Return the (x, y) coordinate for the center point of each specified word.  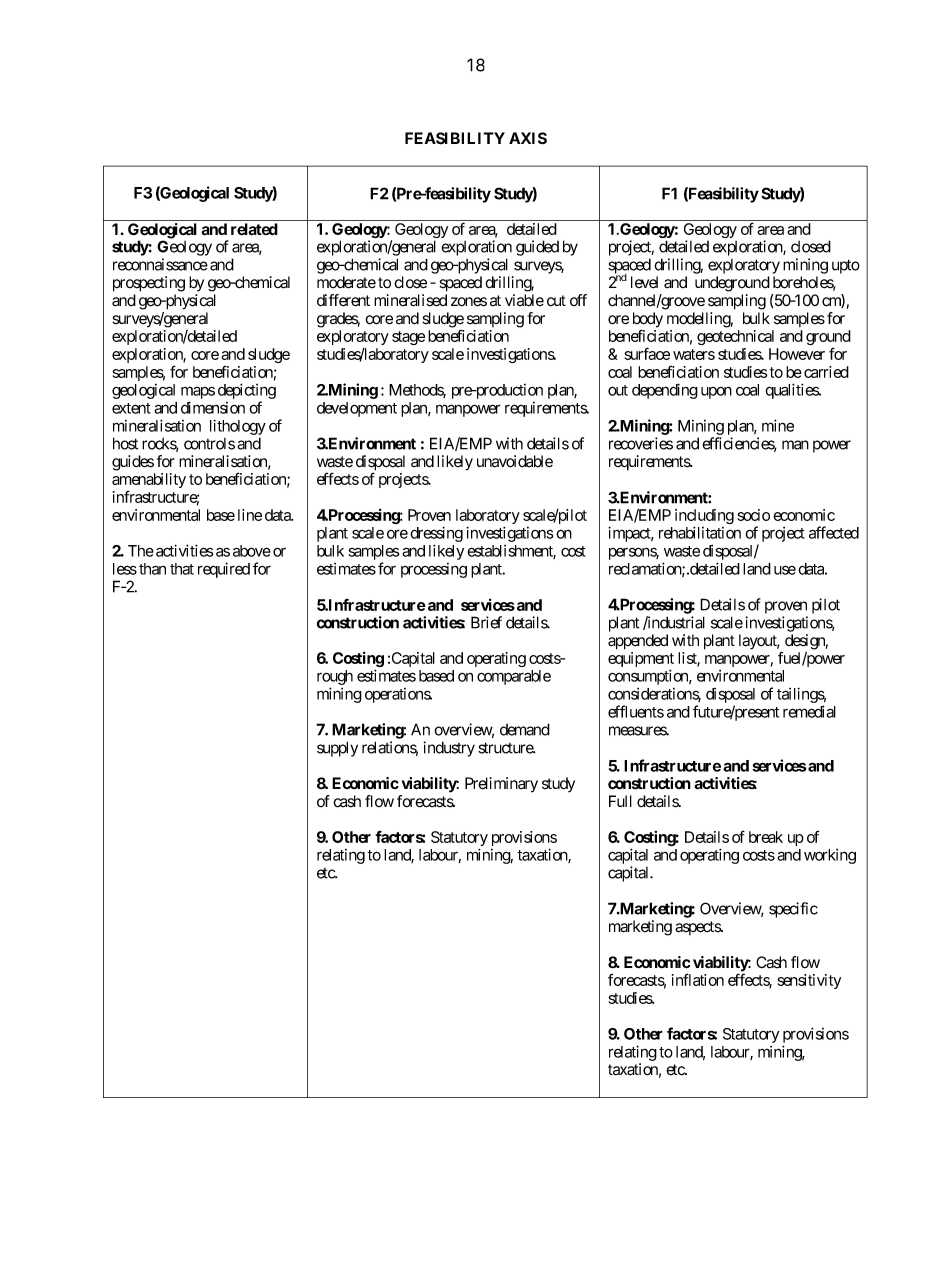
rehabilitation (700, 532)
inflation (698, 979)
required (224, 570)
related (254, 229)
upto (846, 266)
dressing (436, 535)
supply (337, 749)
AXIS (528, 138)
